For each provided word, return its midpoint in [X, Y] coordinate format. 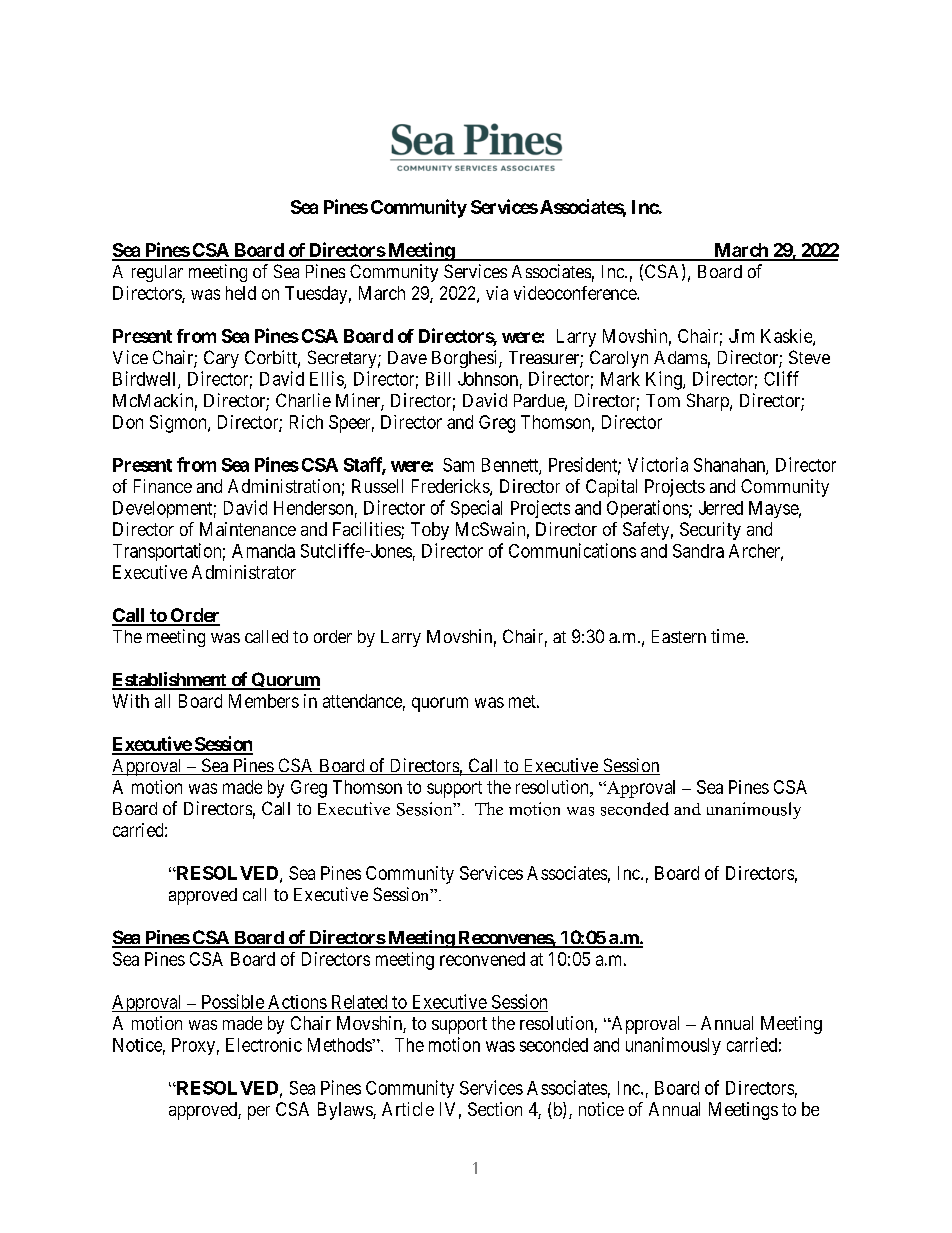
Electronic [264, 1045]
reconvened [482, 959]
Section [495, 1109]
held [241, 293]
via [497, 293]
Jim [741, 336]
